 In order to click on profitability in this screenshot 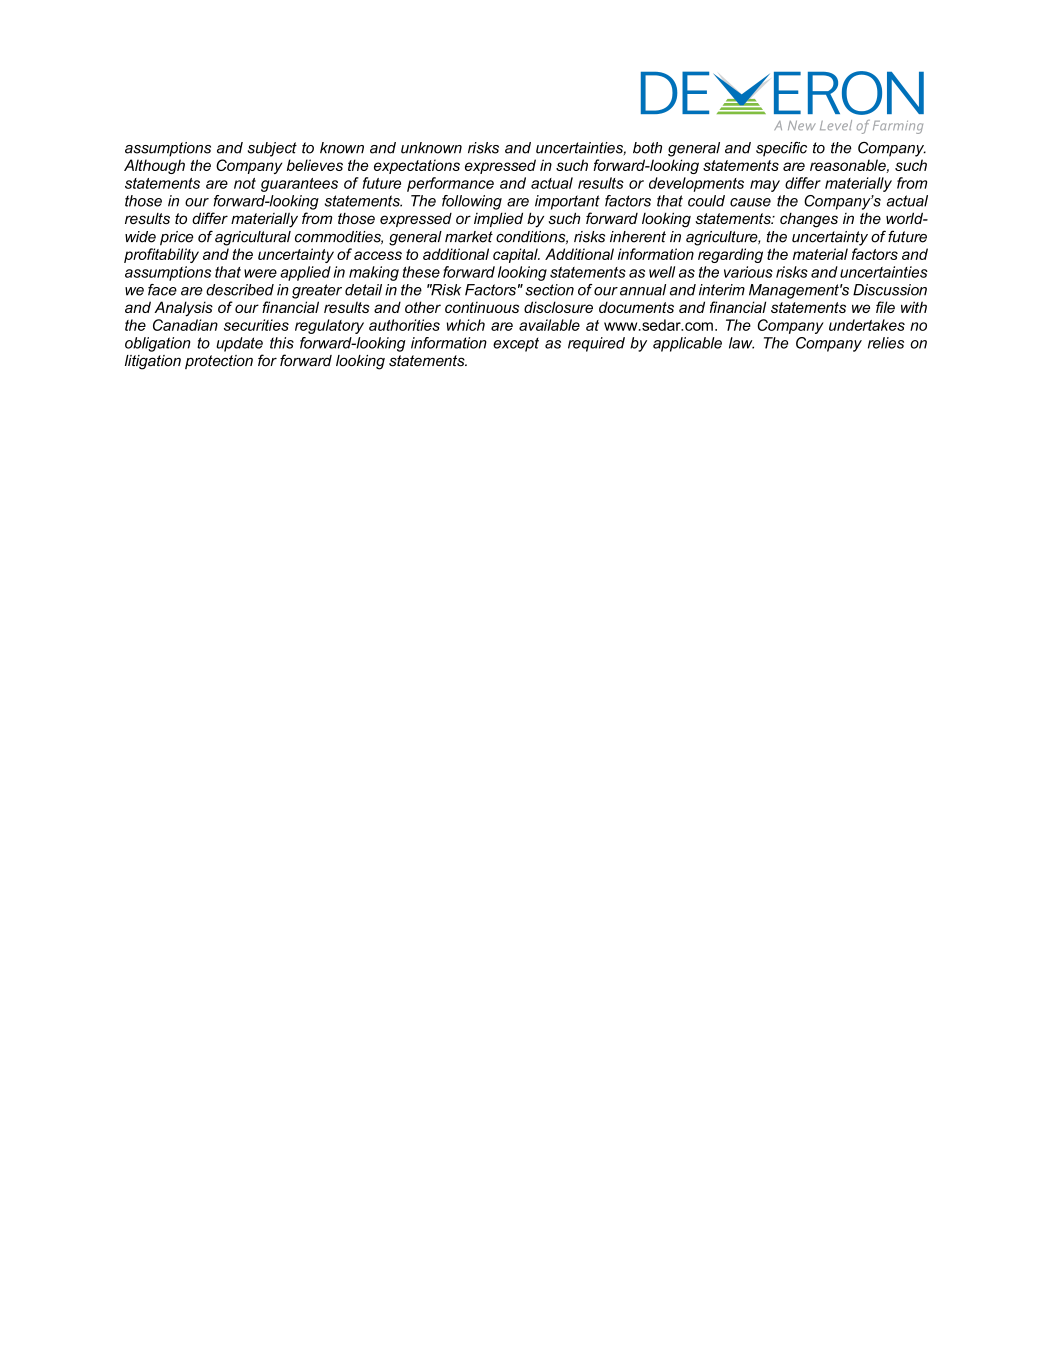, I will do `click(161, 255)`.
